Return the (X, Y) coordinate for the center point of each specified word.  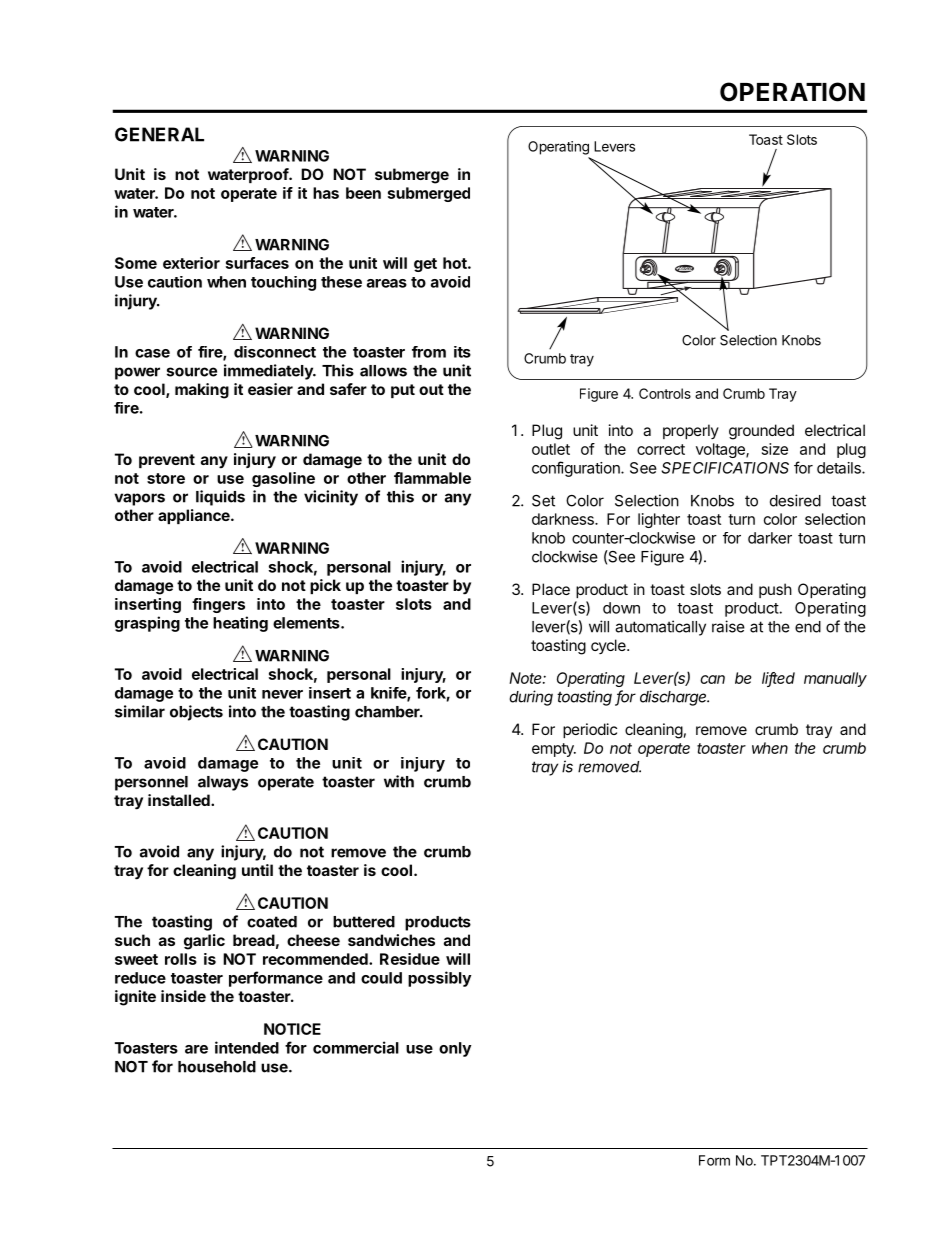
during (531, 698)
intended (247, 1047)
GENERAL (159, 134)
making (202, 391)
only (455, 1049)
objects (196, 713)
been (363, 193)
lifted (778, 679)
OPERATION (792, 92)
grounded (761, 432)
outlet (551, 449)
